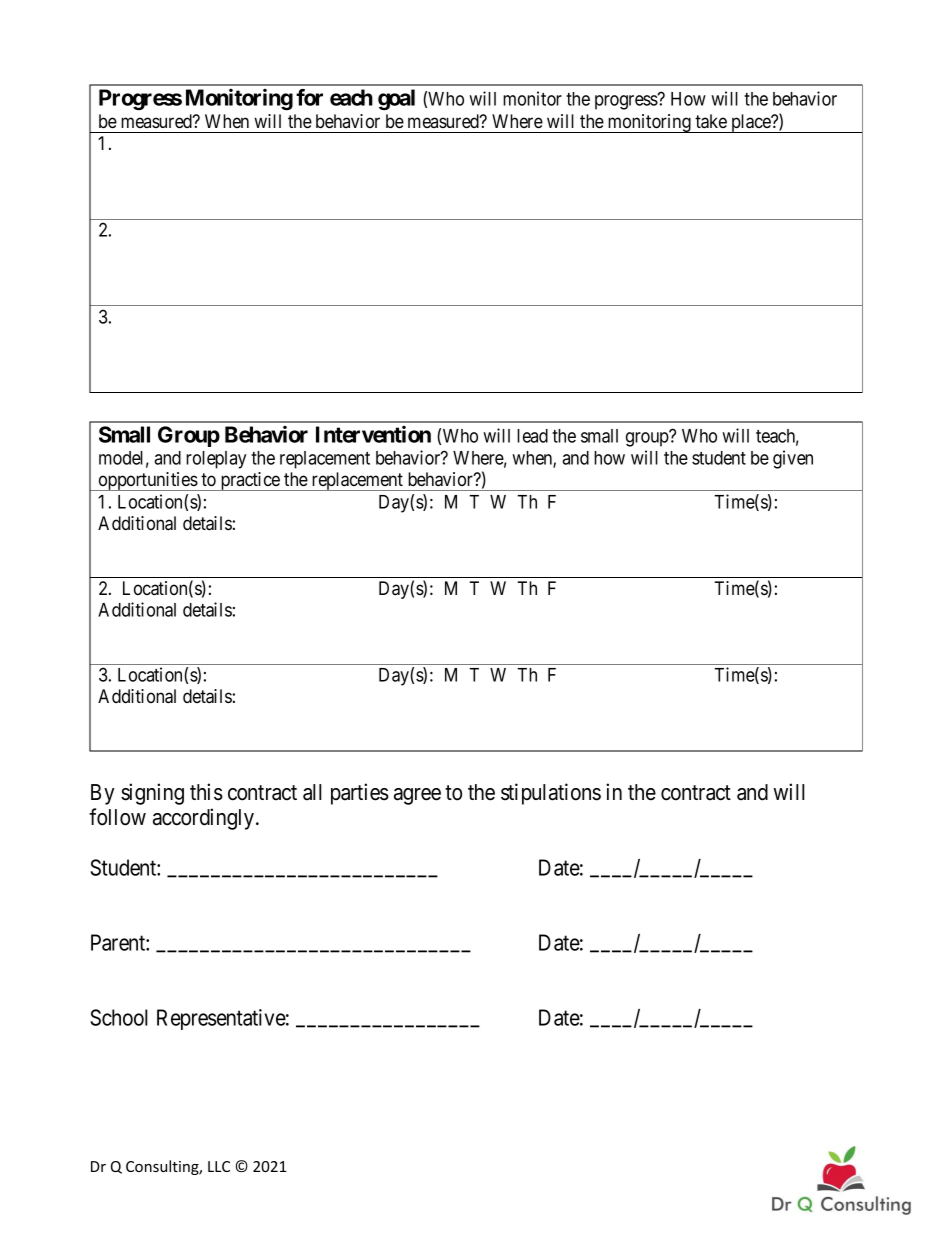 Image resolution: width=952 pixels, height=1233 pixels. What do you see at coordinates (551, 794) in the image?
I see `stipulations` at bounding box center [551, 794].
